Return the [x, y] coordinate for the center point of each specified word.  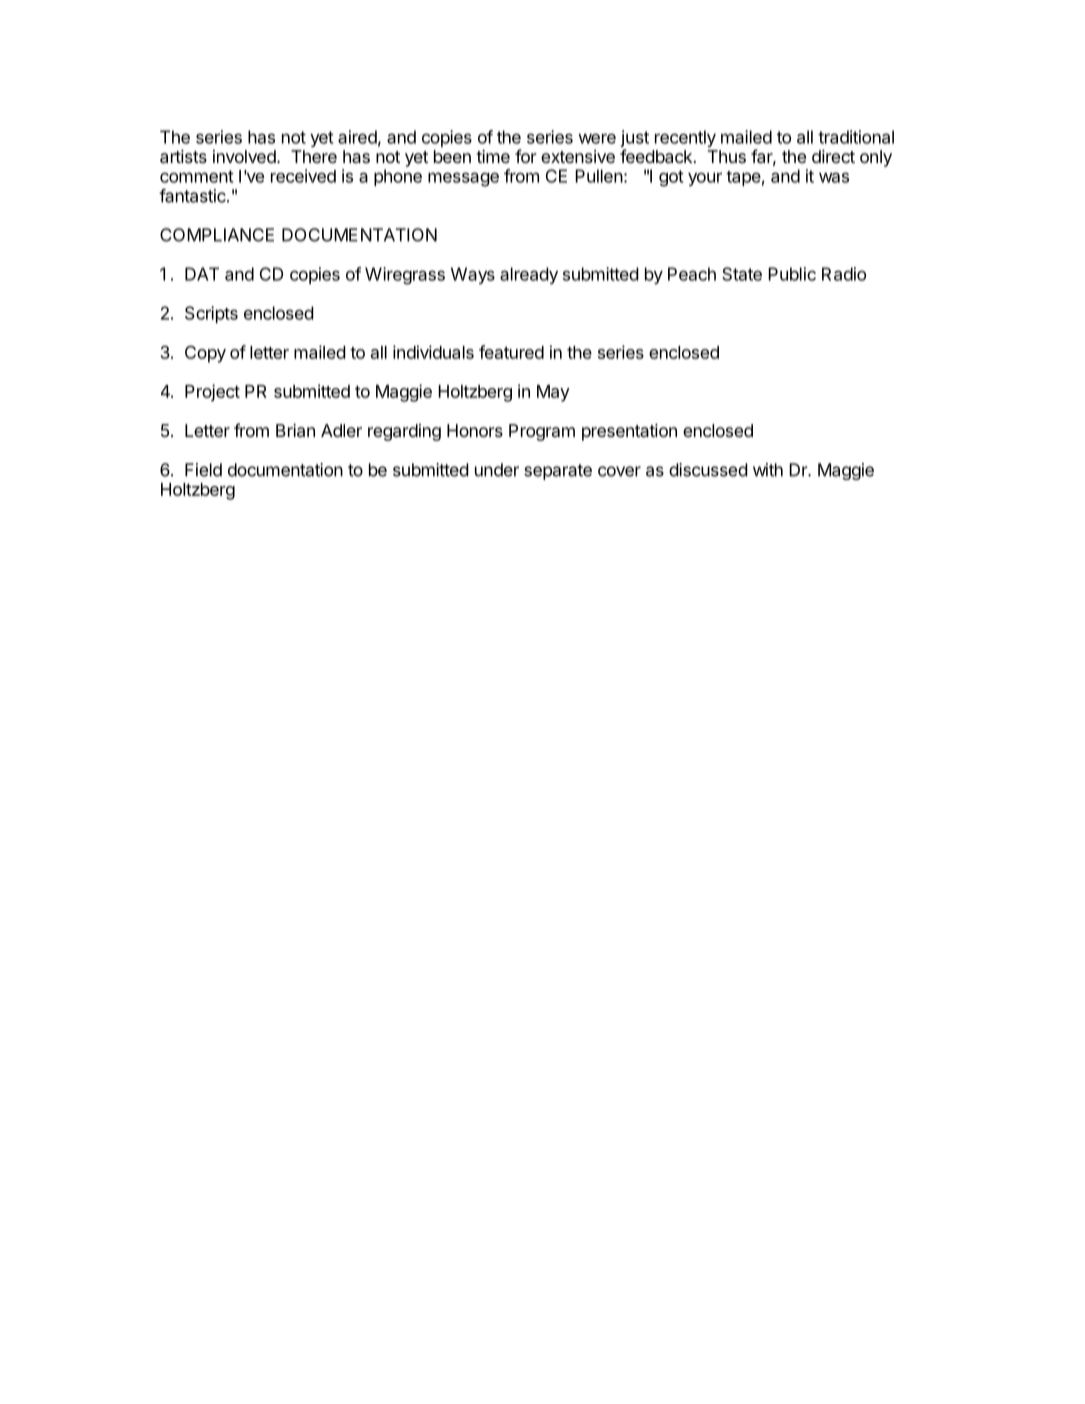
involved [244, 156]
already [529, 275]
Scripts [211, 314]
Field [203, 470]
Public [792, 274]
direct [833, 156]
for [526, 156]
